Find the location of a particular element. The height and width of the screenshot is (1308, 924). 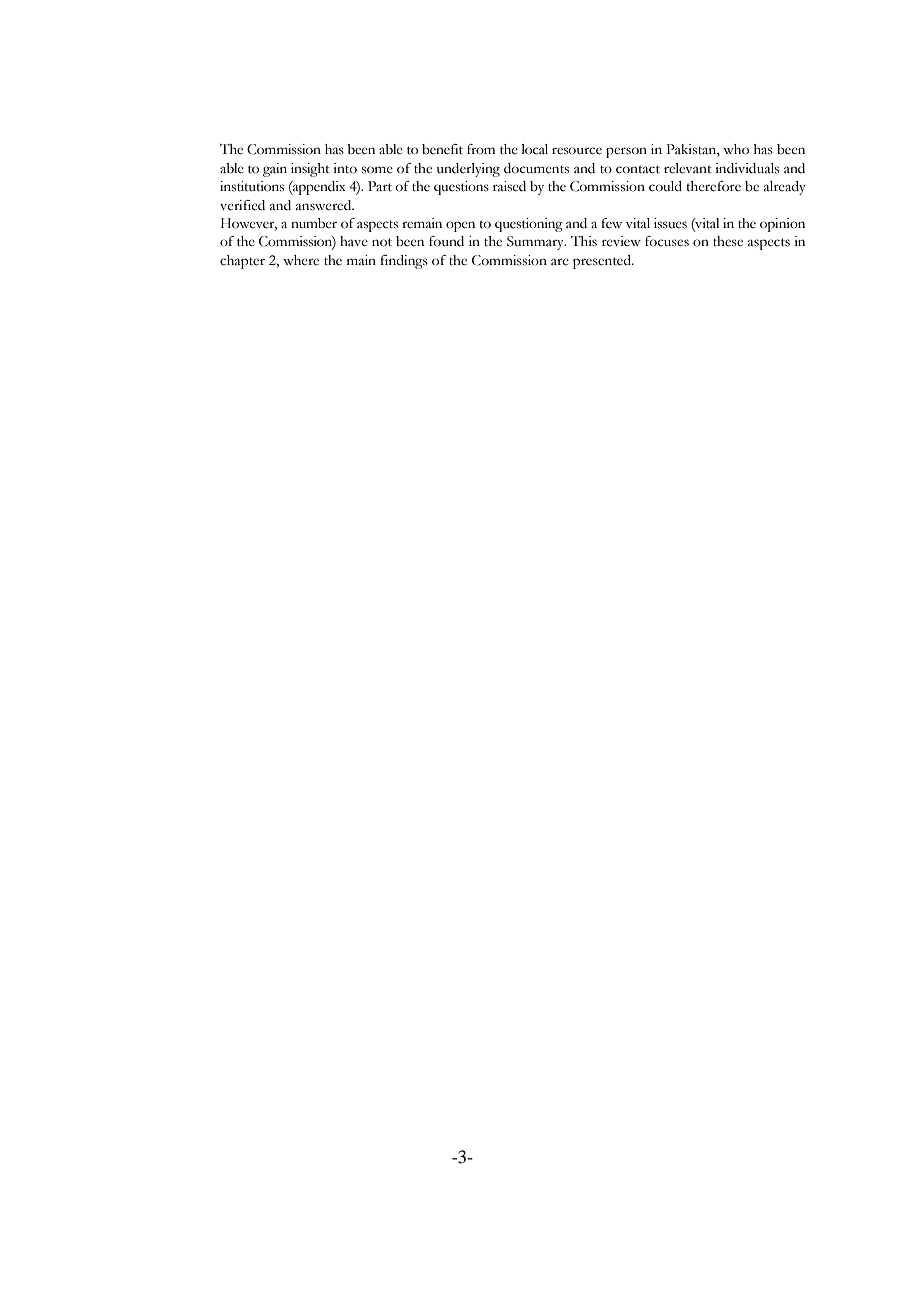

presented is located at coordinates (603, 262).
